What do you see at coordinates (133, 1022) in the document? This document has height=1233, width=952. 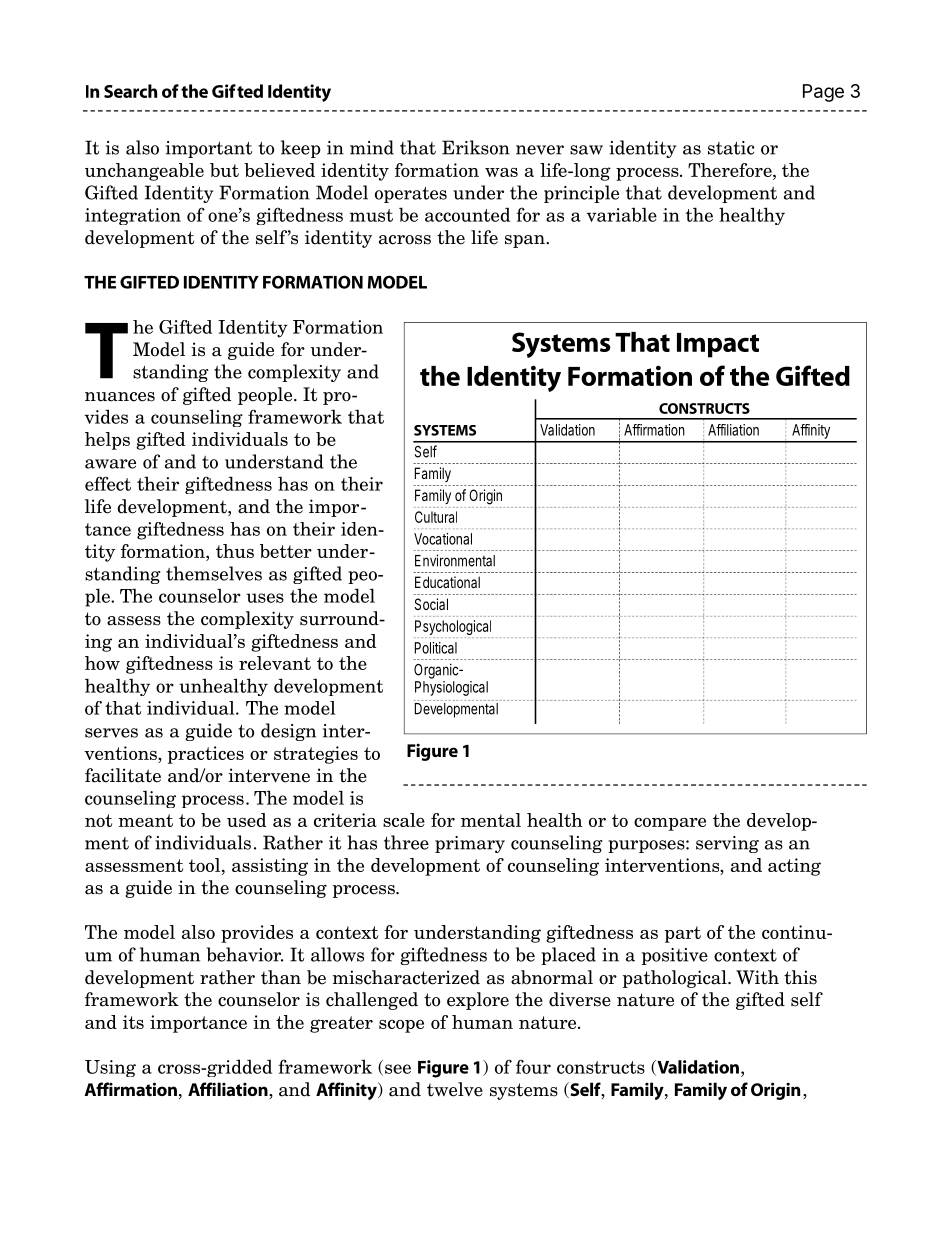 I see `its` at bounding box center [133, 1022].
